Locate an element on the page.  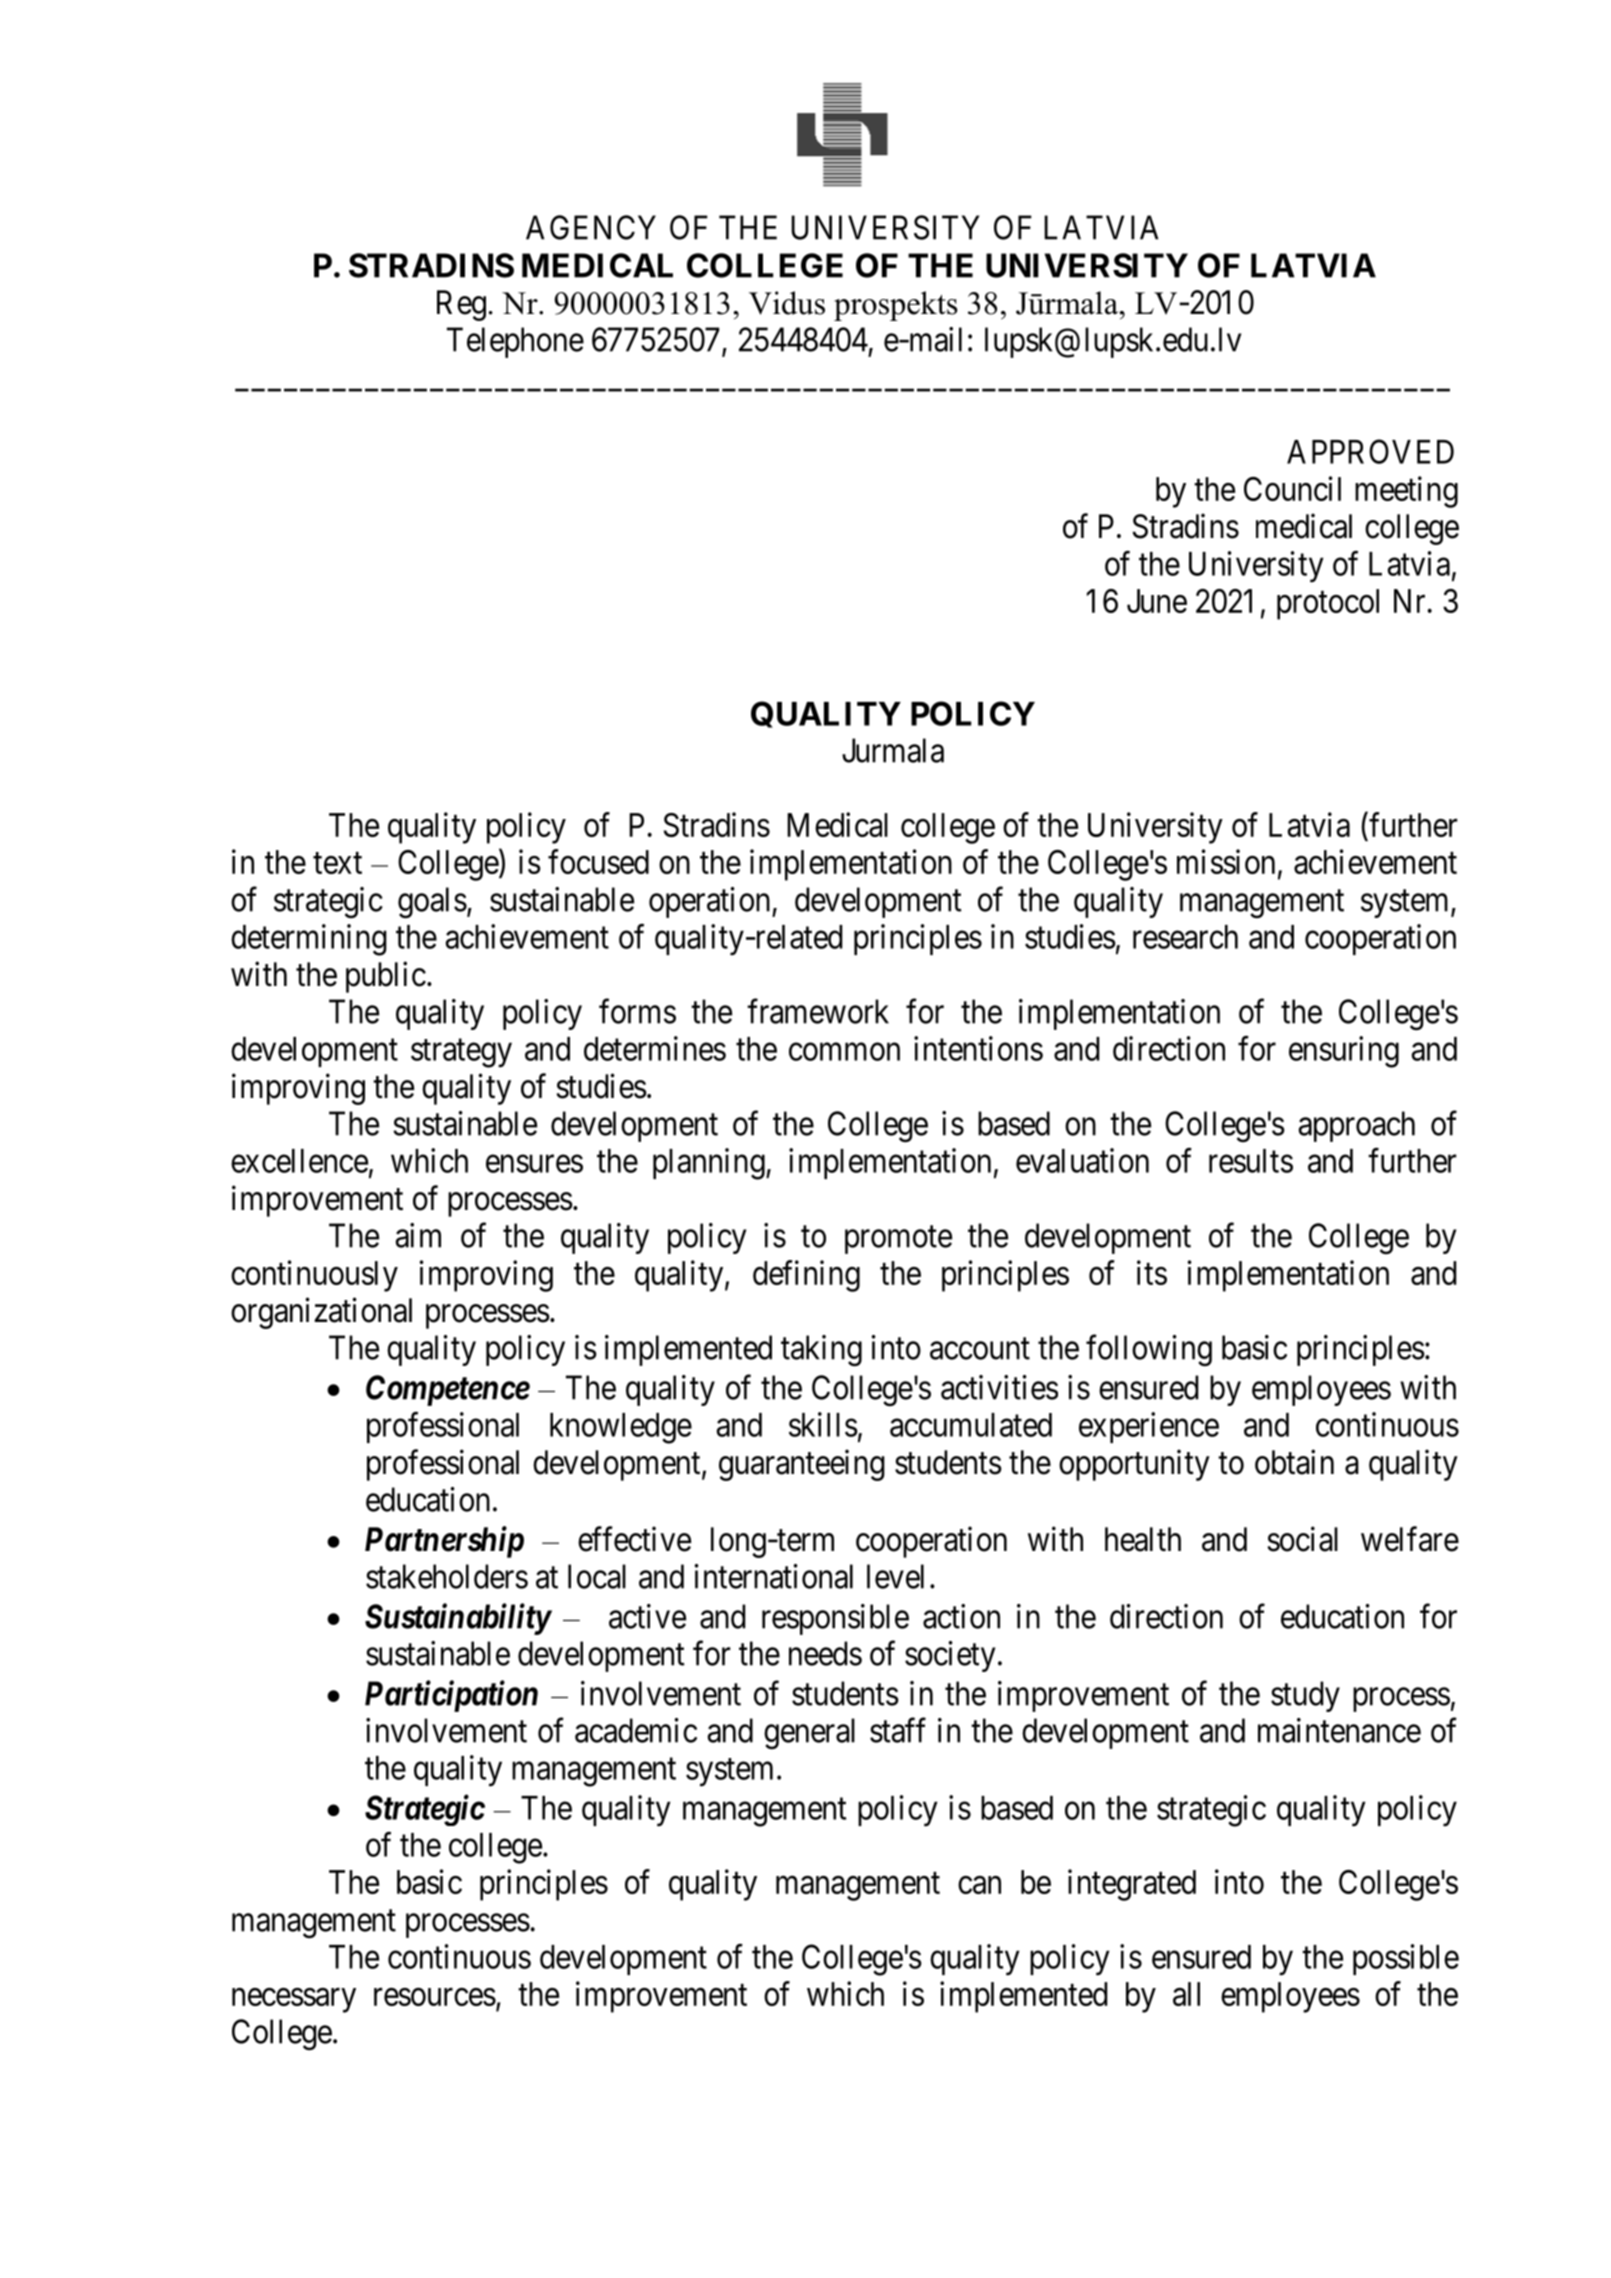
APPROVED is located at coordinates (1370, 451).
